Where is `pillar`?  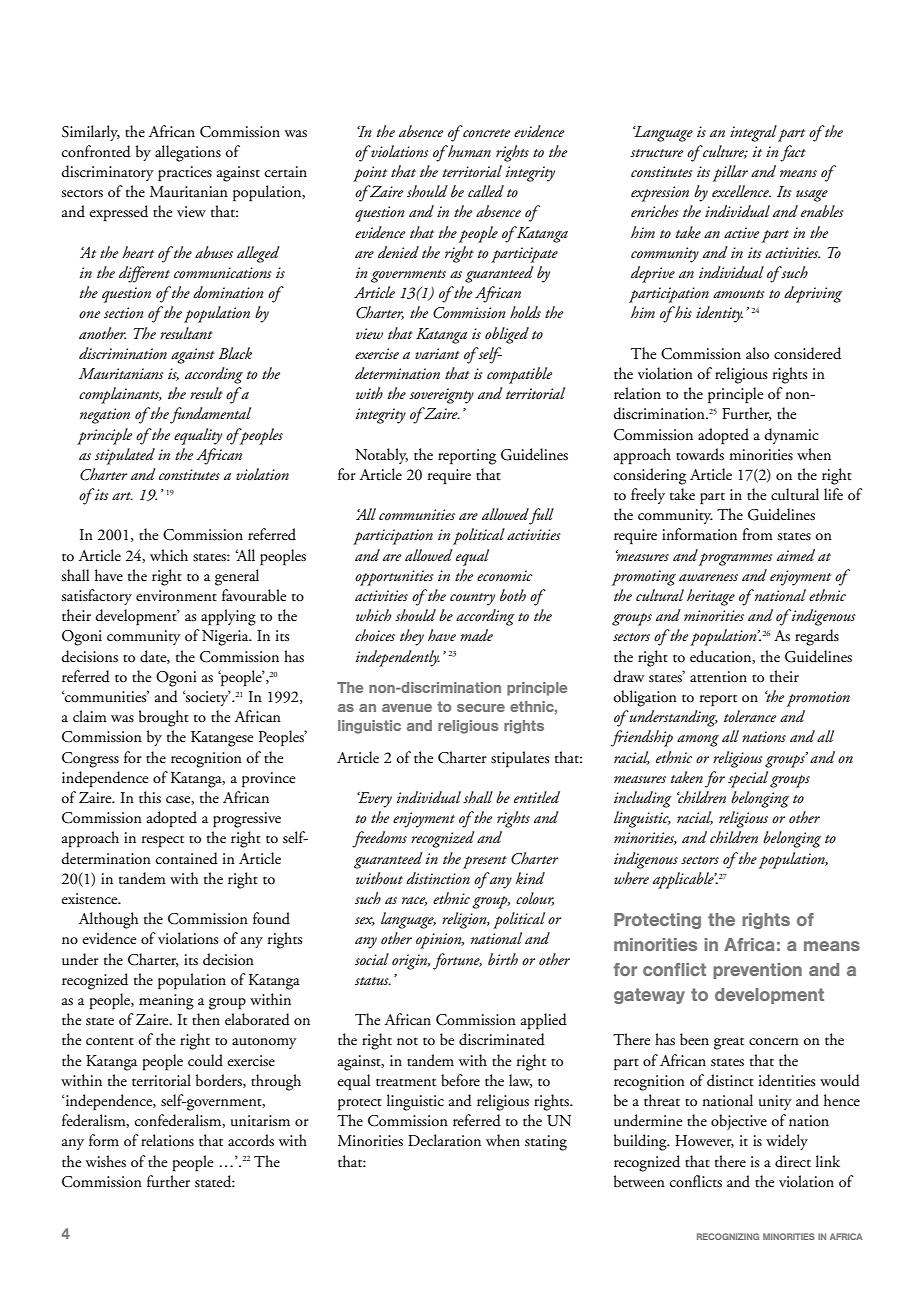
pillar is located at coordinates (730, 173).
